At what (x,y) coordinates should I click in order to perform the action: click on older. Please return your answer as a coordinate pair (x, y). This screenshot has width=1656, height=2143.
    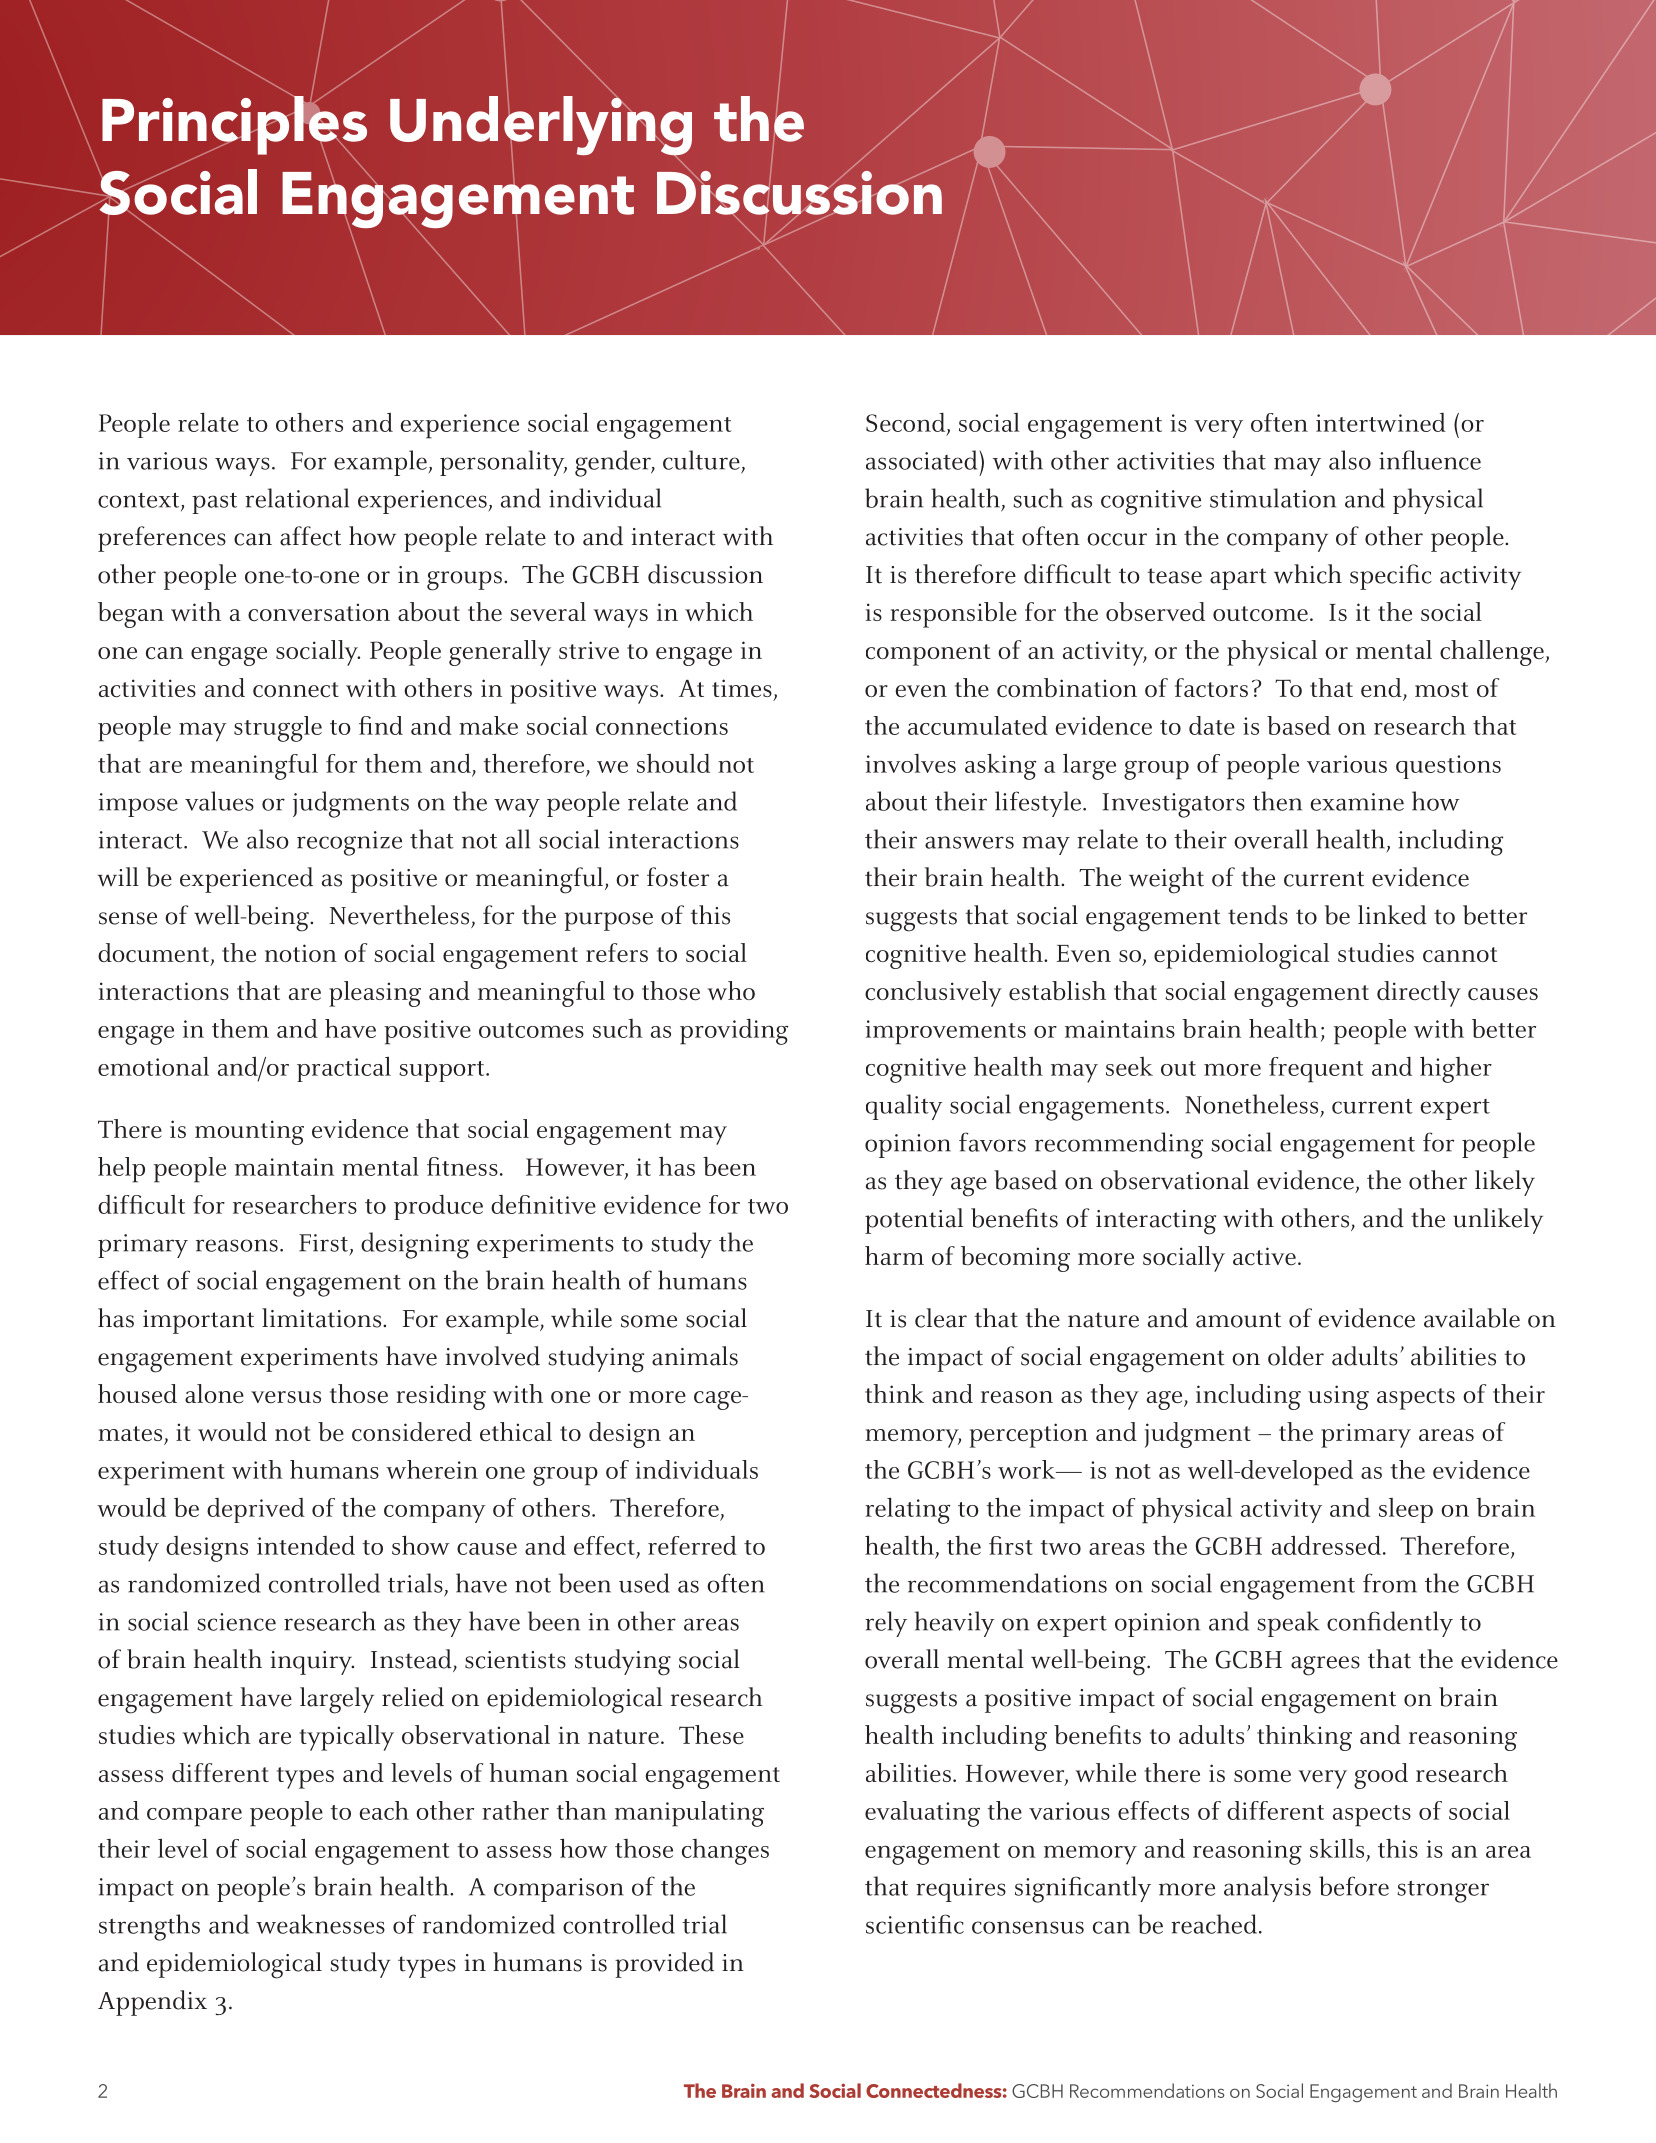
    Looking at the image, I should click on (1296, 1356).
